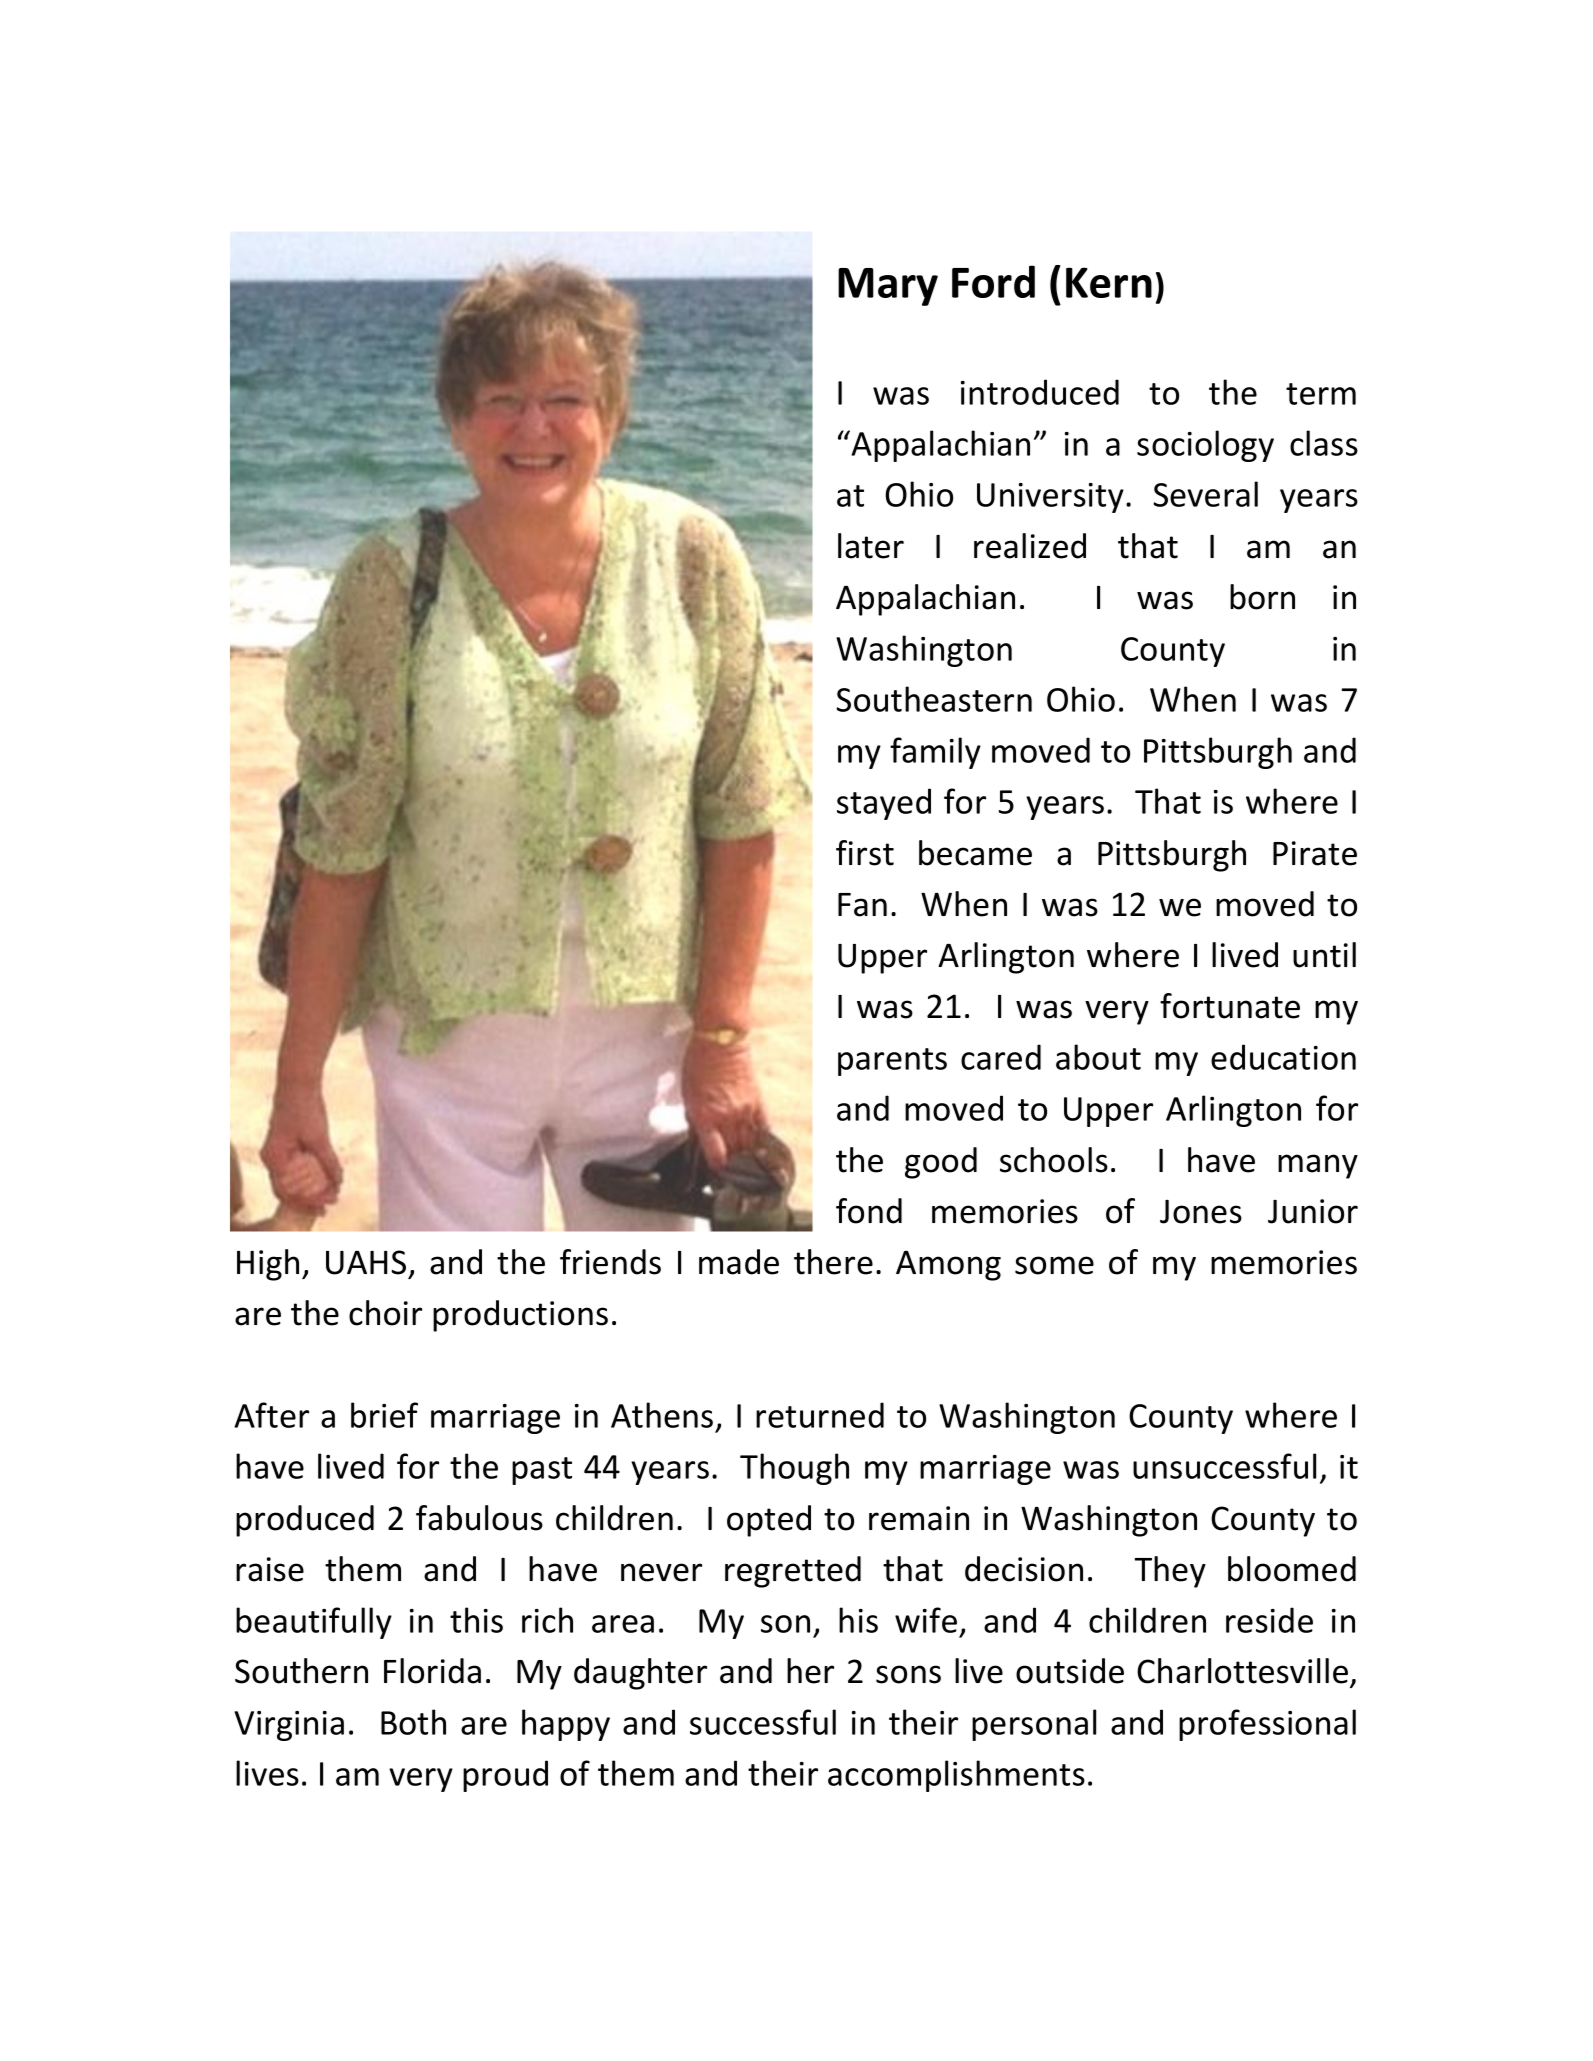  I want to click on Both, so click(413, 1722).
